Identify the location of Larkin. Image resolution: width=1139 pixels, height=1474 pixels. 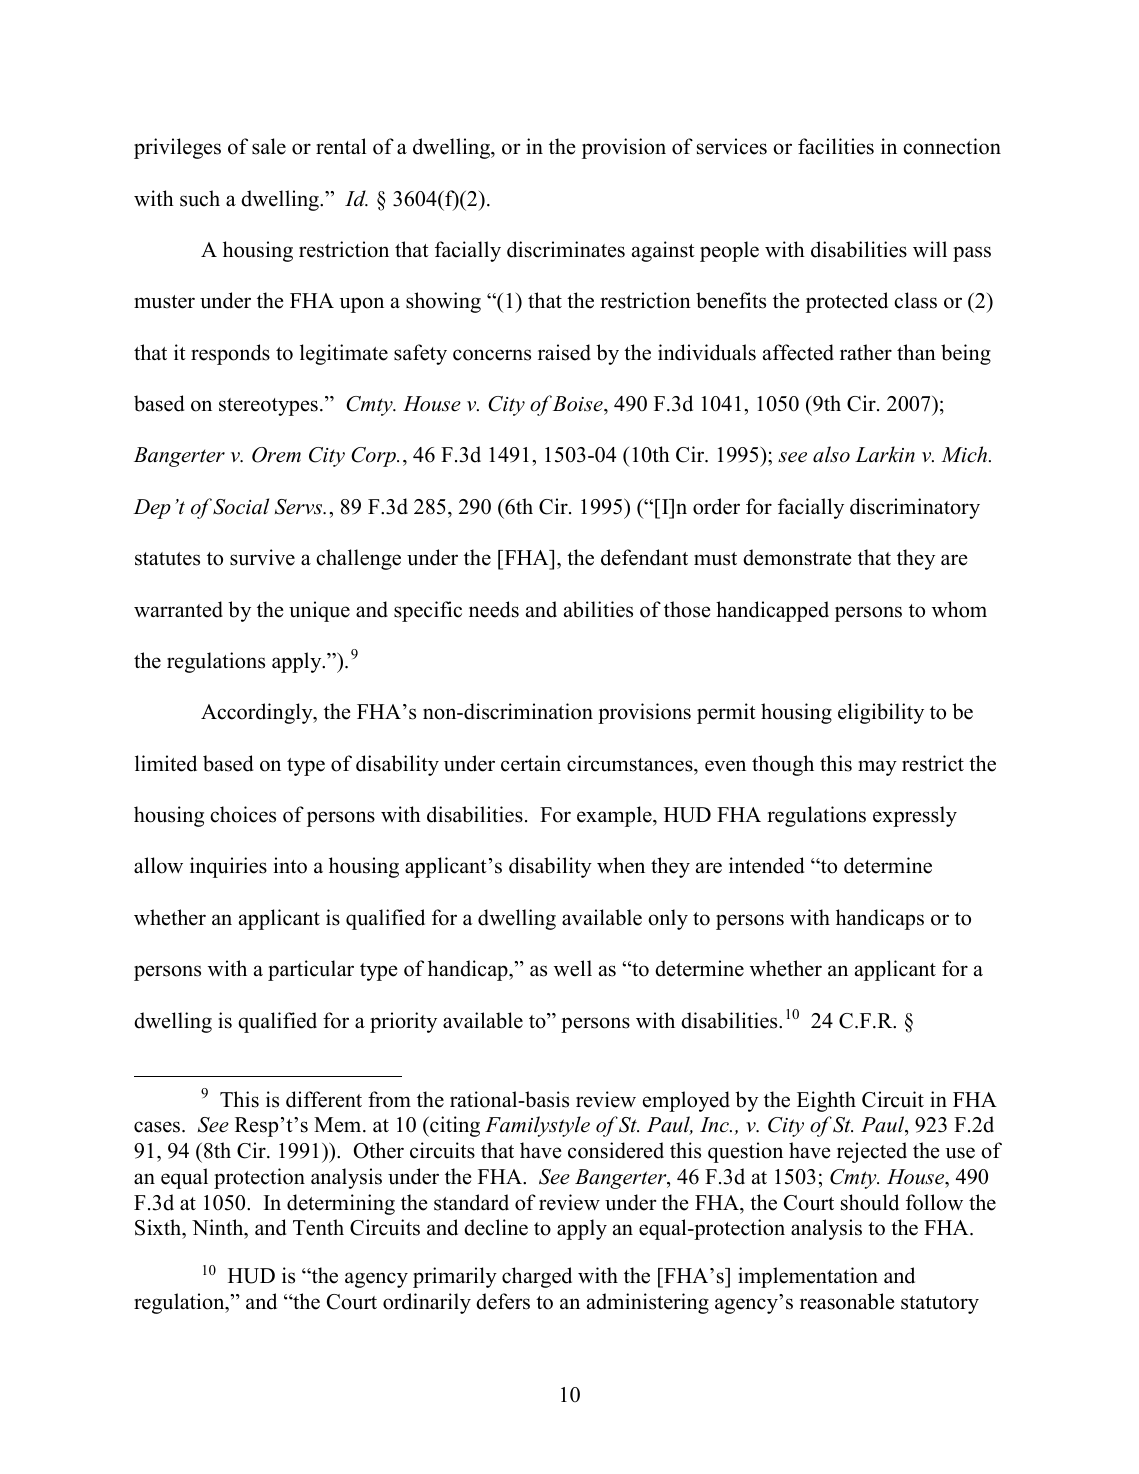
(885, 454).
